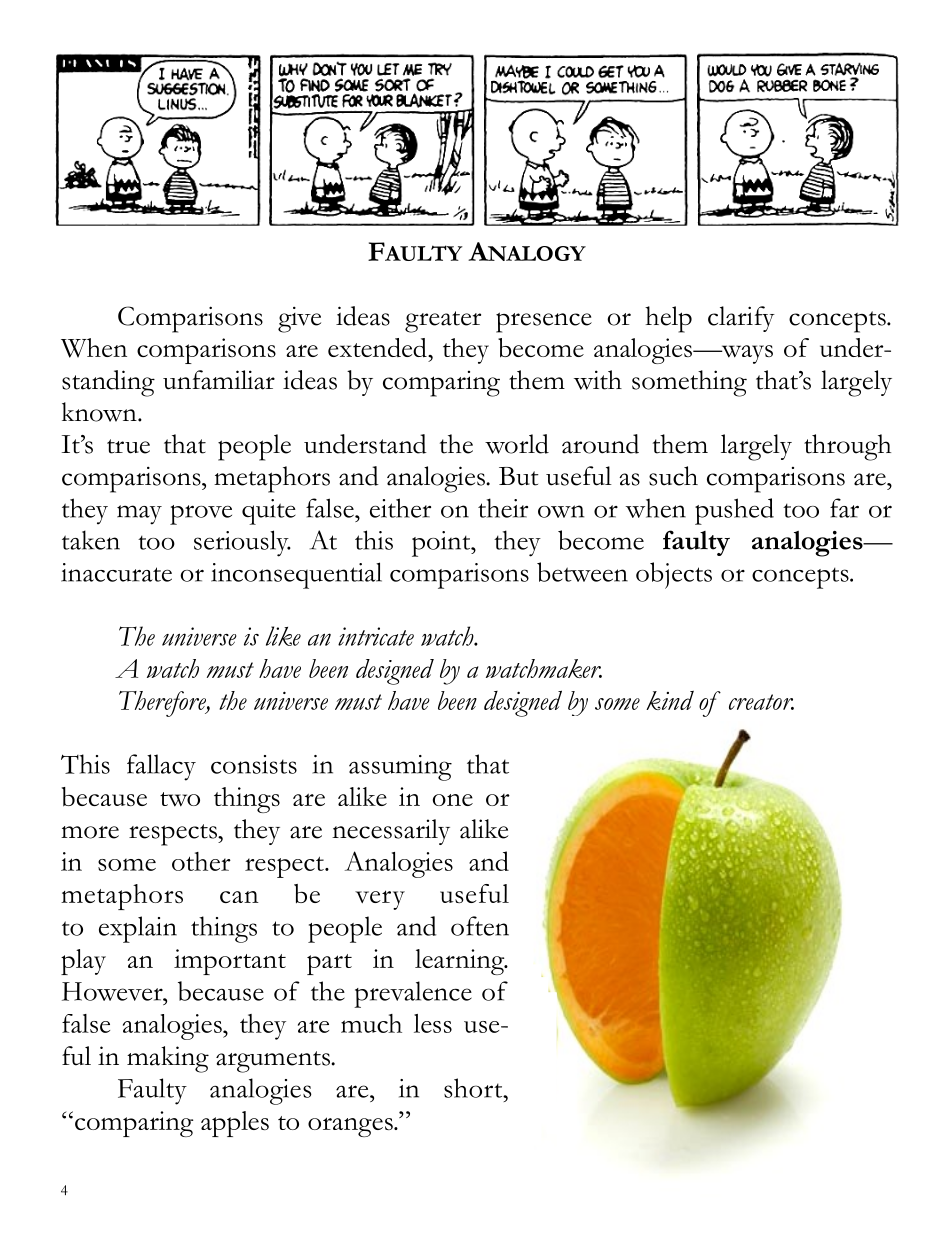  What do you see at coordinates (235, 1124) in the document?
I see `apples` at bounding box center [235, 1124].
